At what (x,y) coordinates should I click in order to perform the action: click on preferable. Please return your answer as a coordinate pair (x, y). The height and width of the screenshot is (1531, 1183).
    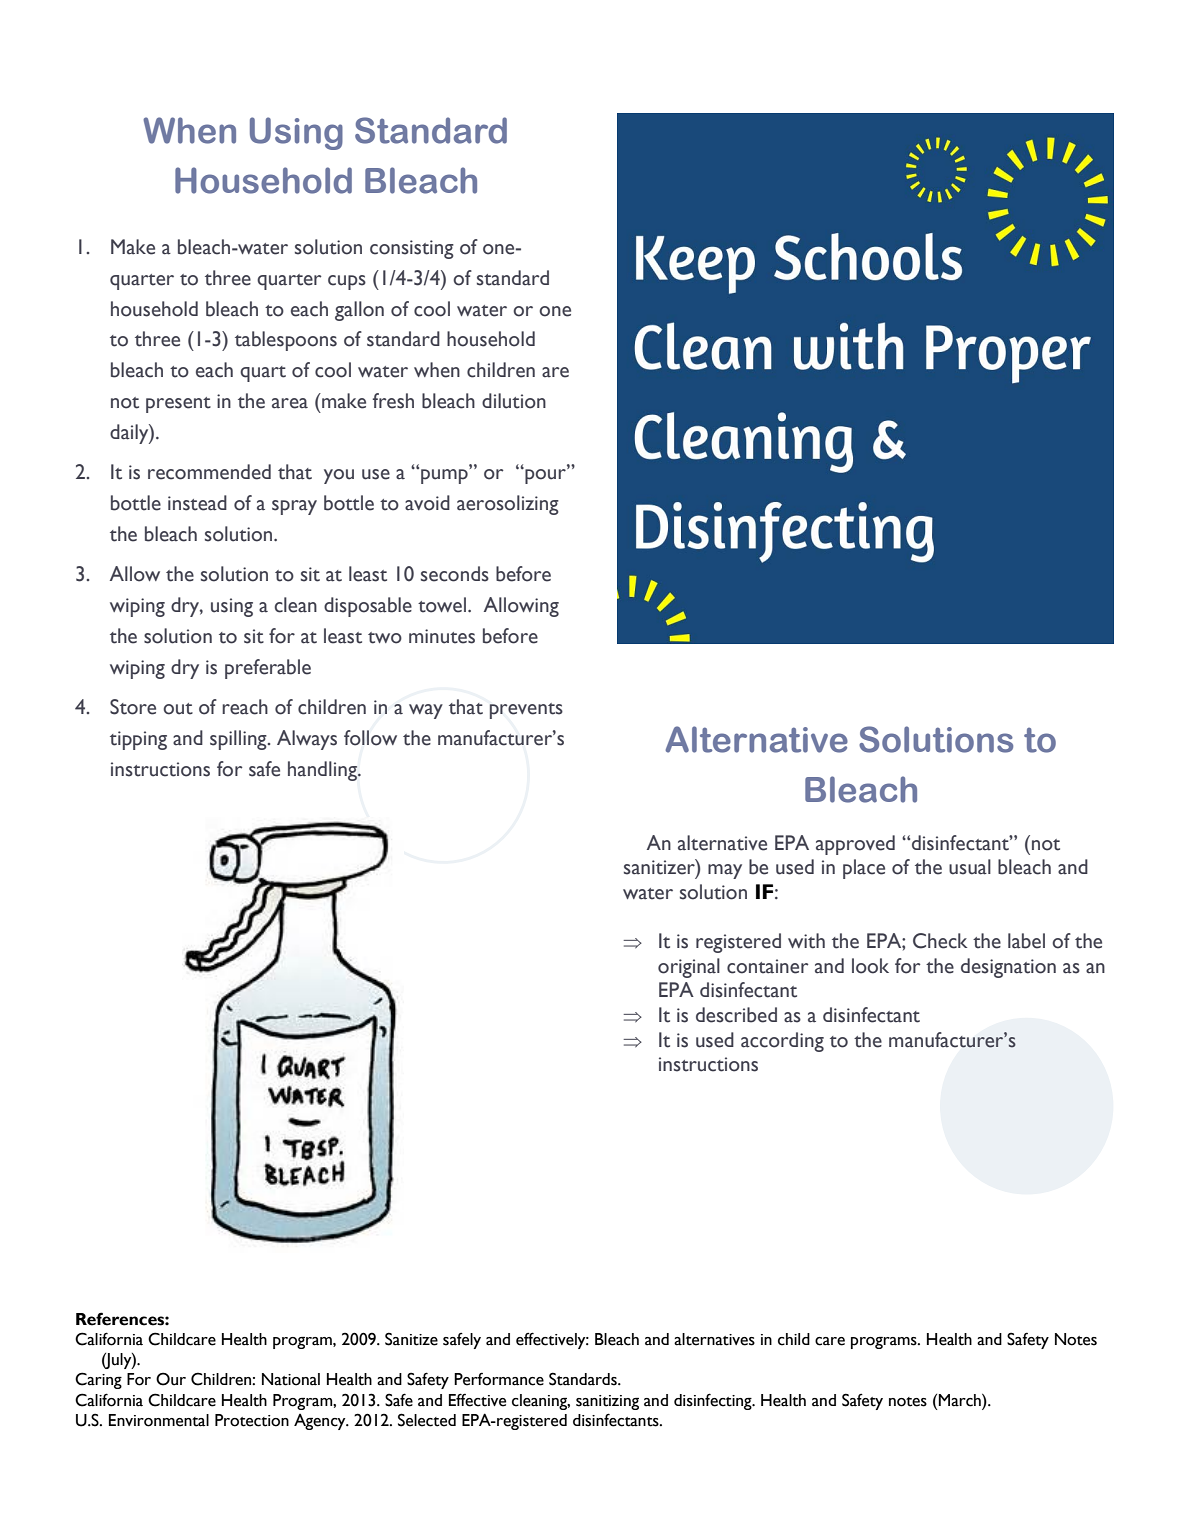
    Looking at the image, I should click on (268, 669).
